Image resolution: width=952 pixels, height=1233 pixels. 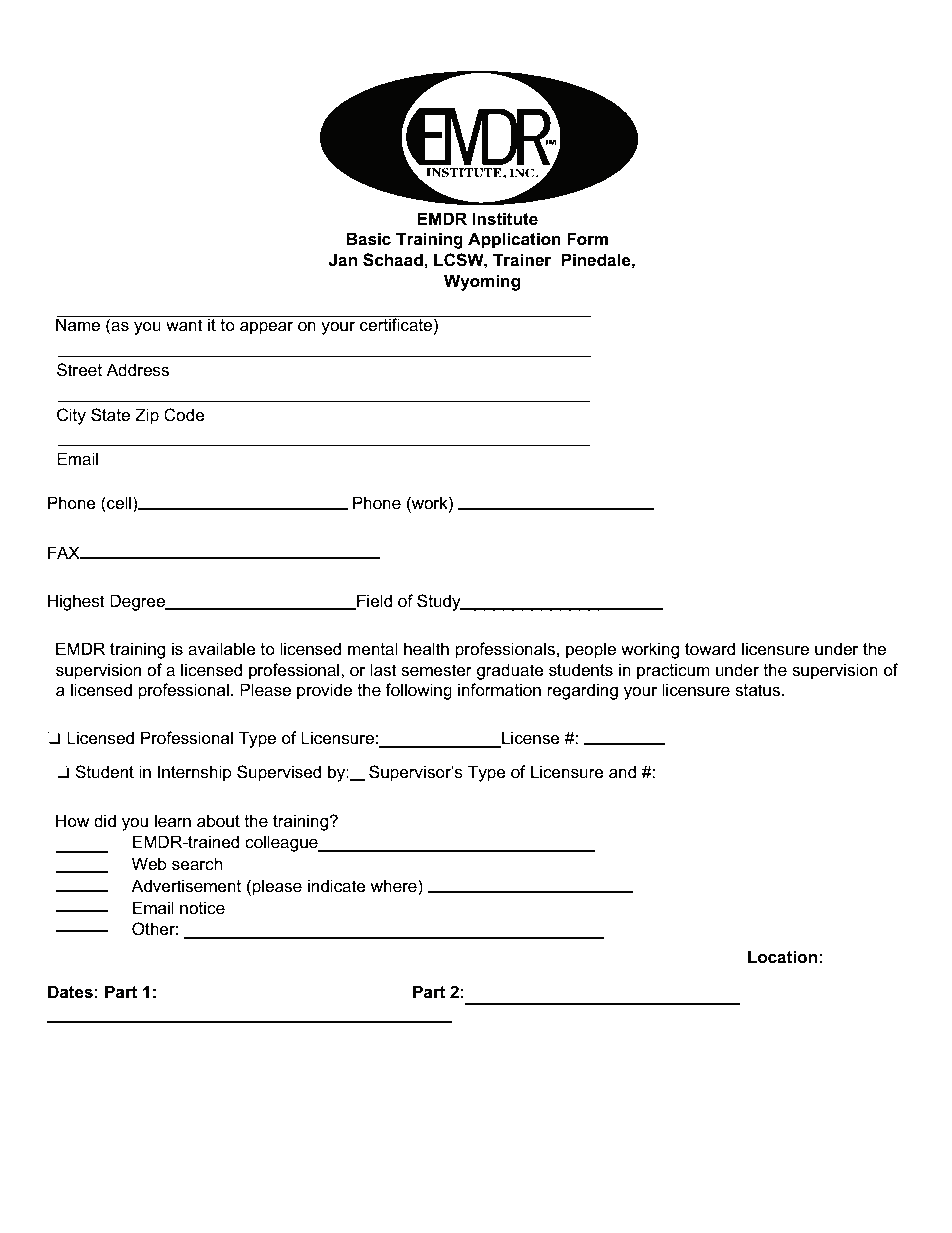 What do you see at coordinates (522, 260) in the page?
I see `Trainer` at bounding box center [522, 260].
